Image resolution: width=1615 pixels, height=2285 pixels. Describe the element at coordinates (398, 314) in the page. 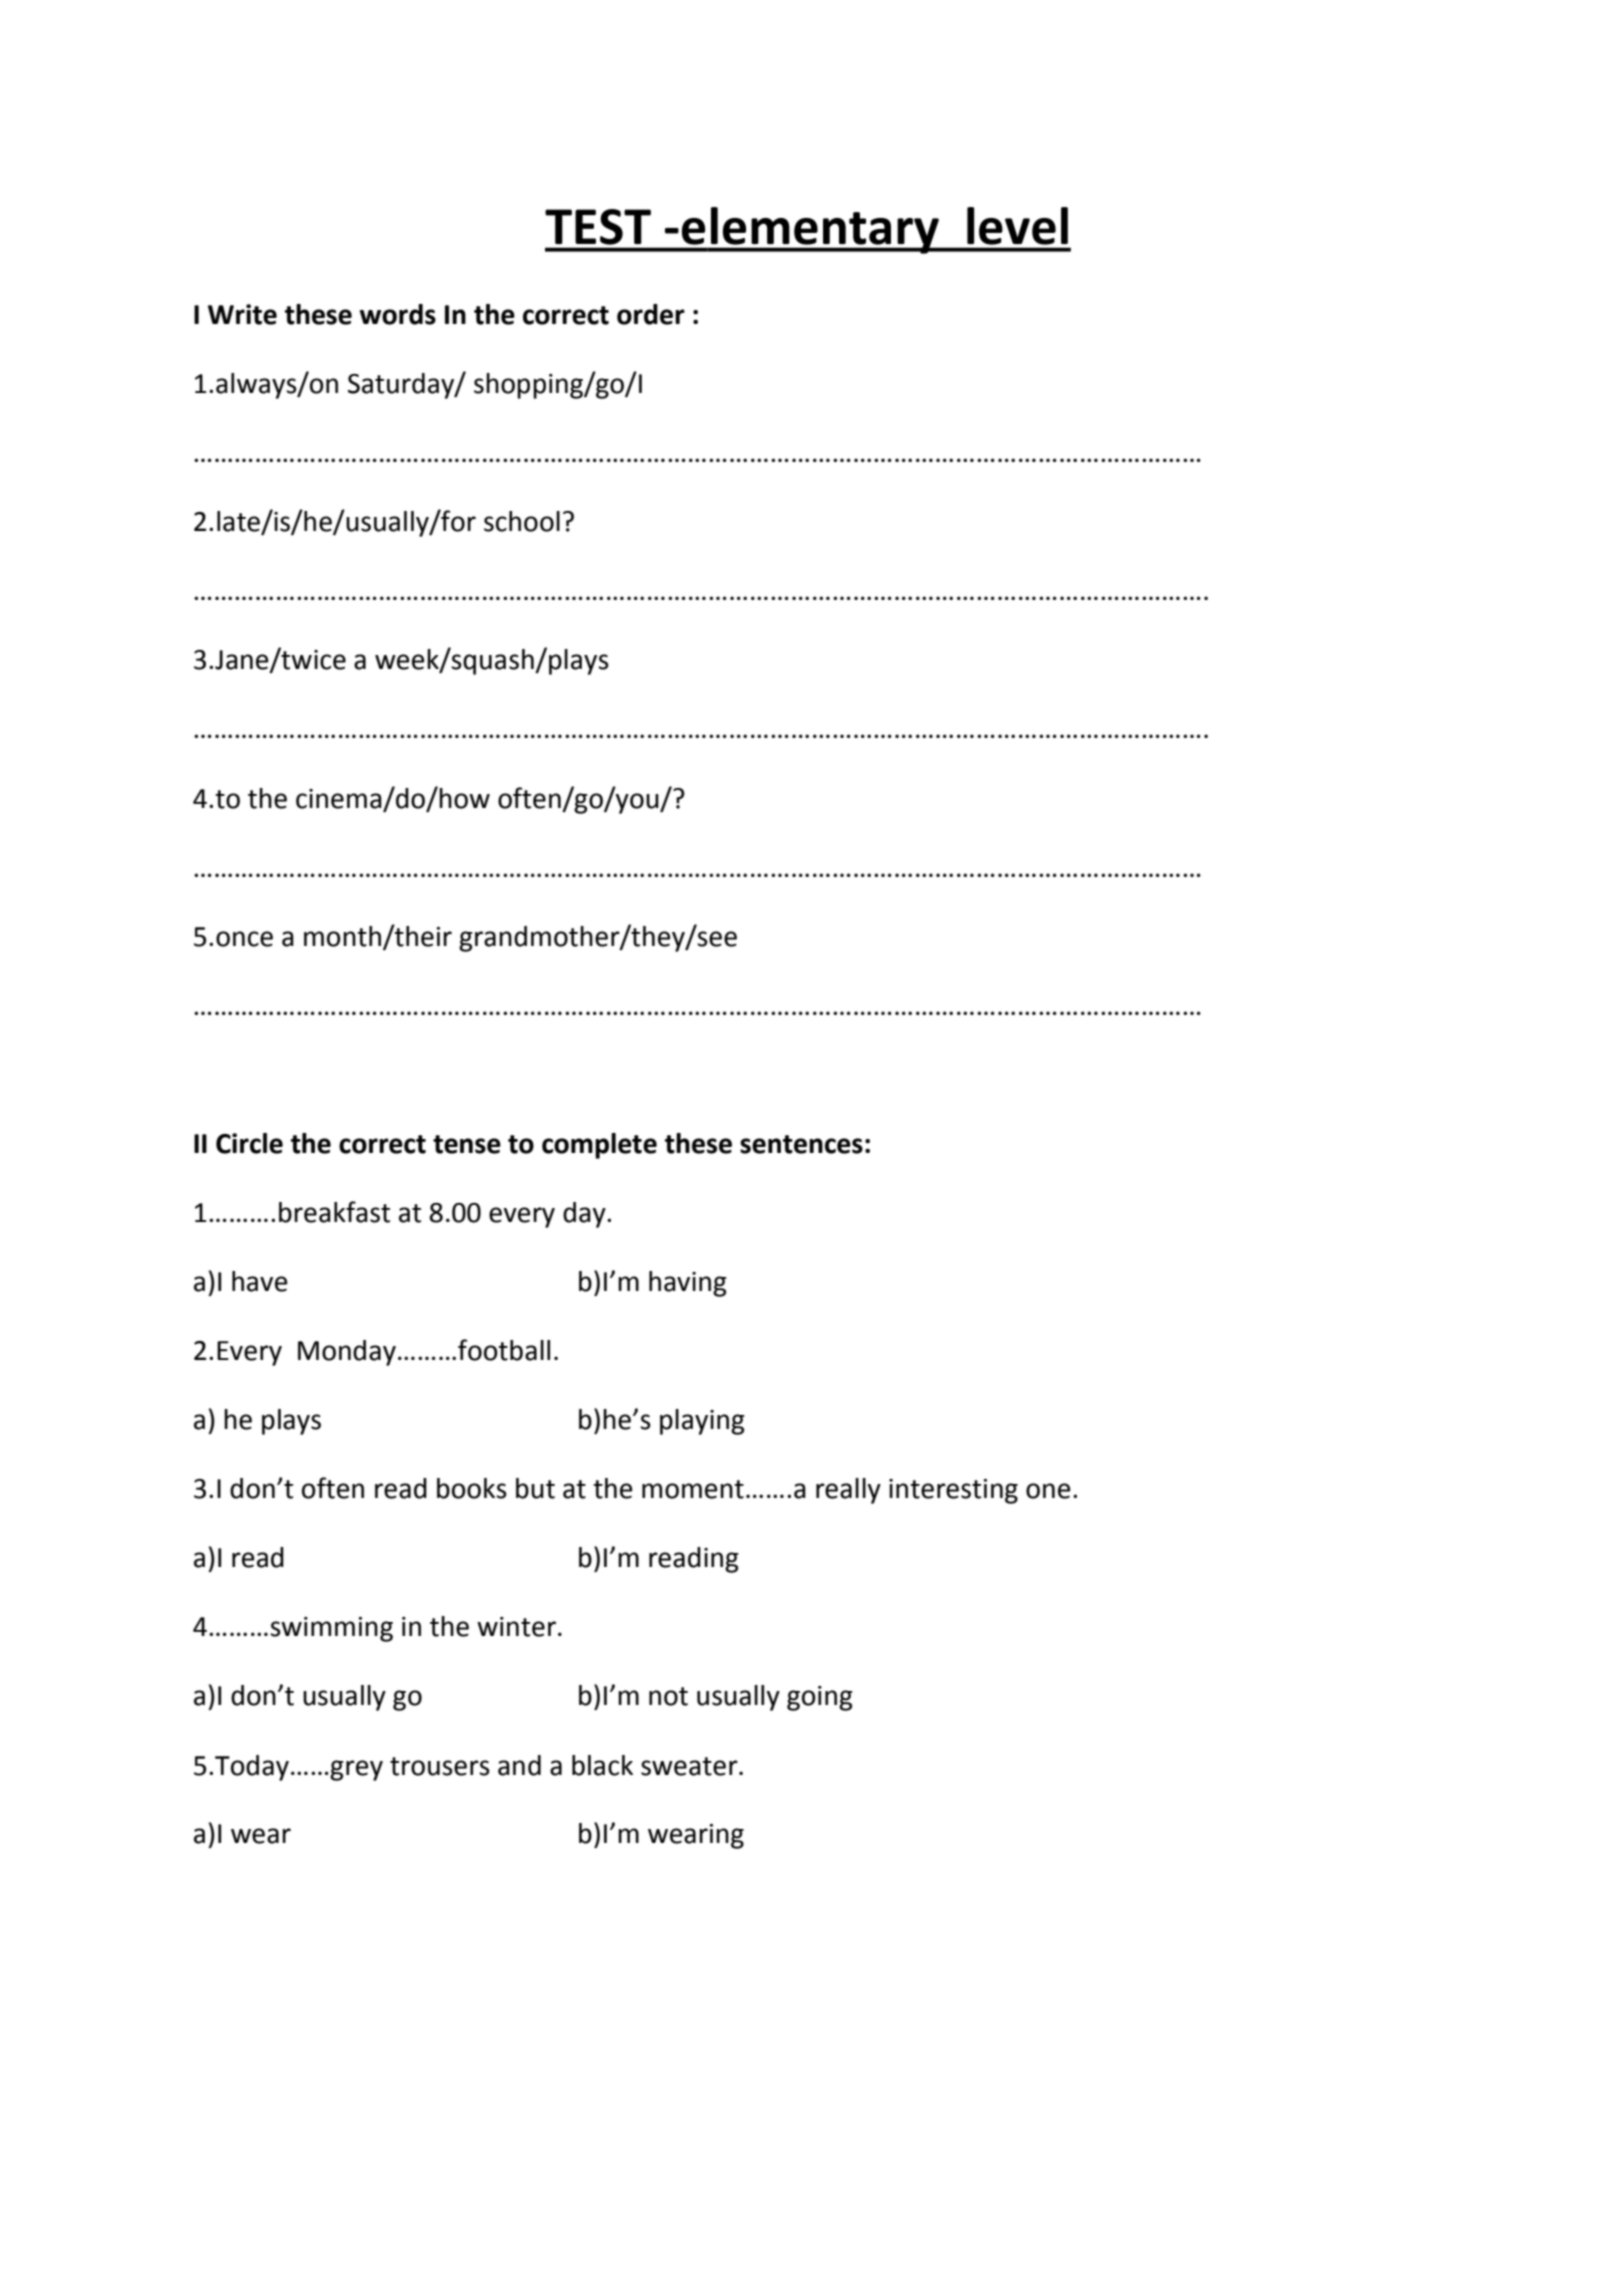

I see `words` at that location.
